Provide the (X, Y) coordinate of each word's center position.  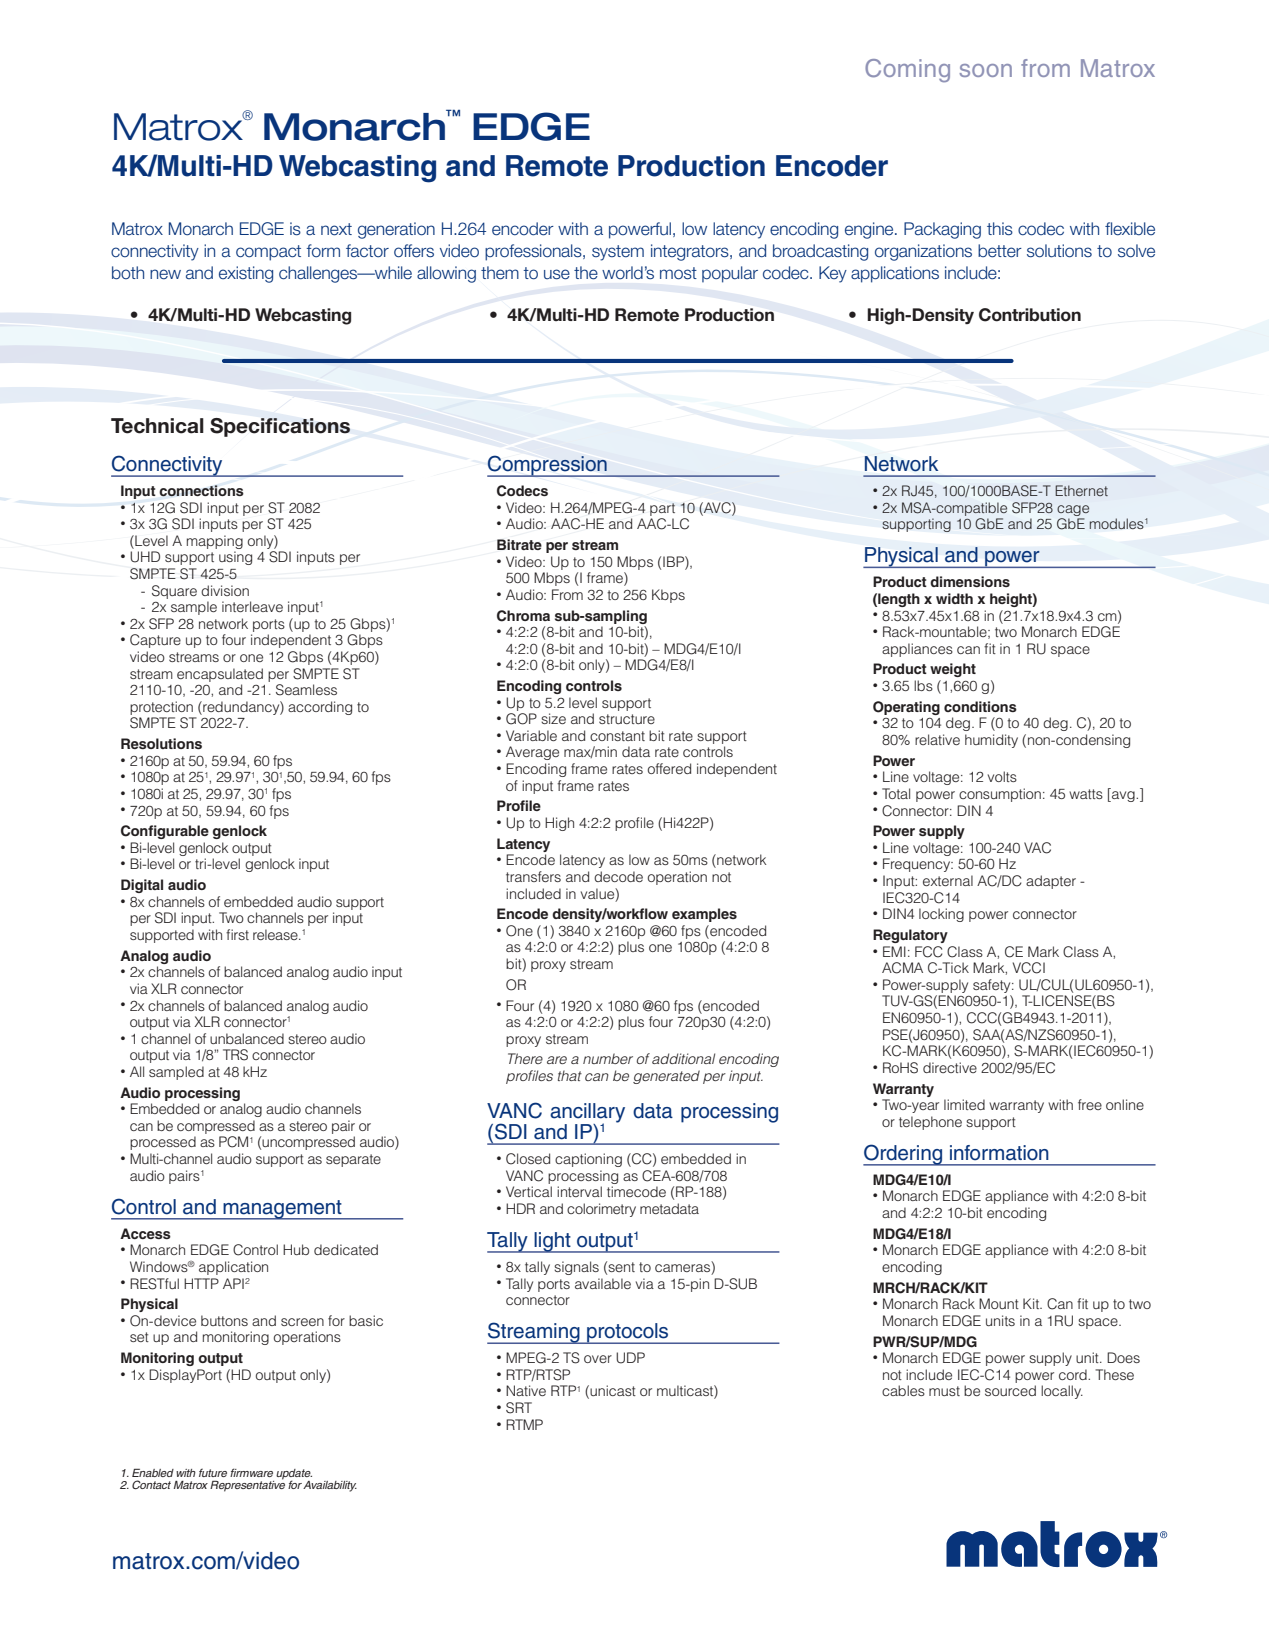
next (336, 229)
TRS (235, 1055)
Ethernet (1081, 490)
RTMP (524, 1424)
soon (985, 70)
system (618, 253)
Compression (548, 466)
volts (1002, 776)
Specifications (280, 427)
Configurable (165, 832)
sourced (1010, 1390)
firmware (251, 1472)
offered (669, 768)
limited (964, 1104)
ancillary (587, 1114)
